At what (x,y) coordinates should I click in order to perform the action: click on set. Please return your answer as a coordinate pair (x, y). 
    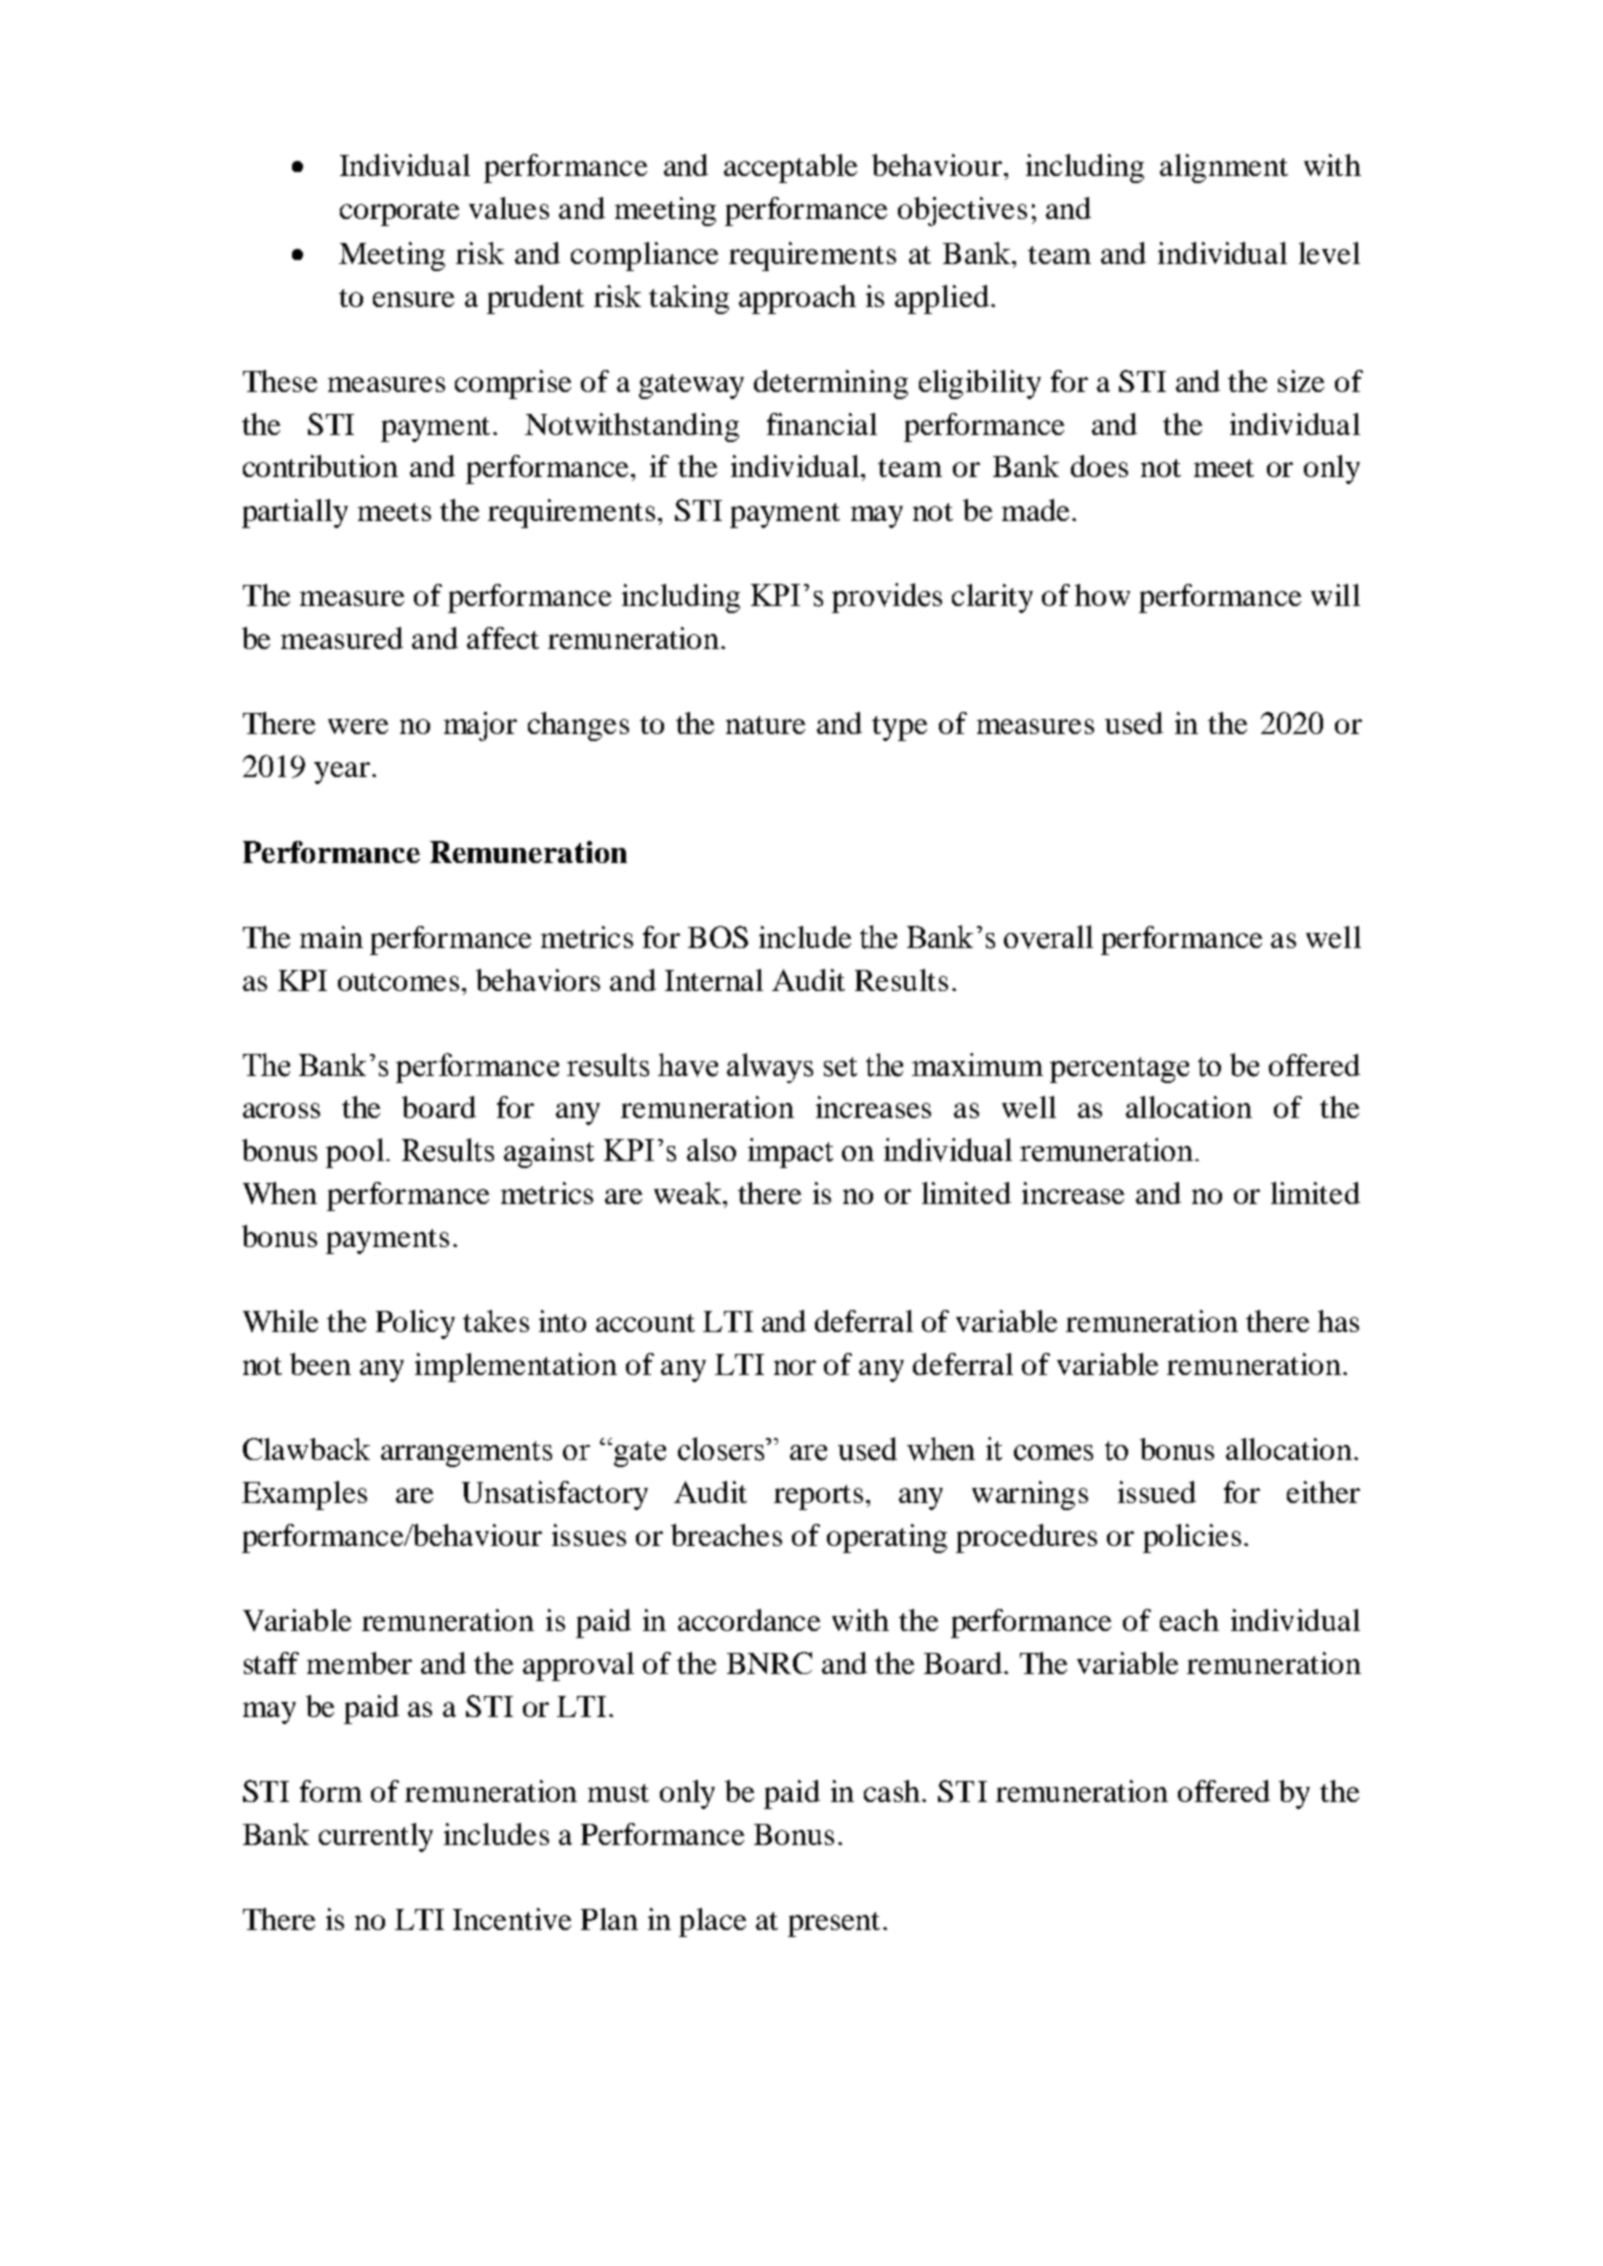
    Looking at the image, I should click on (840, 1067).
